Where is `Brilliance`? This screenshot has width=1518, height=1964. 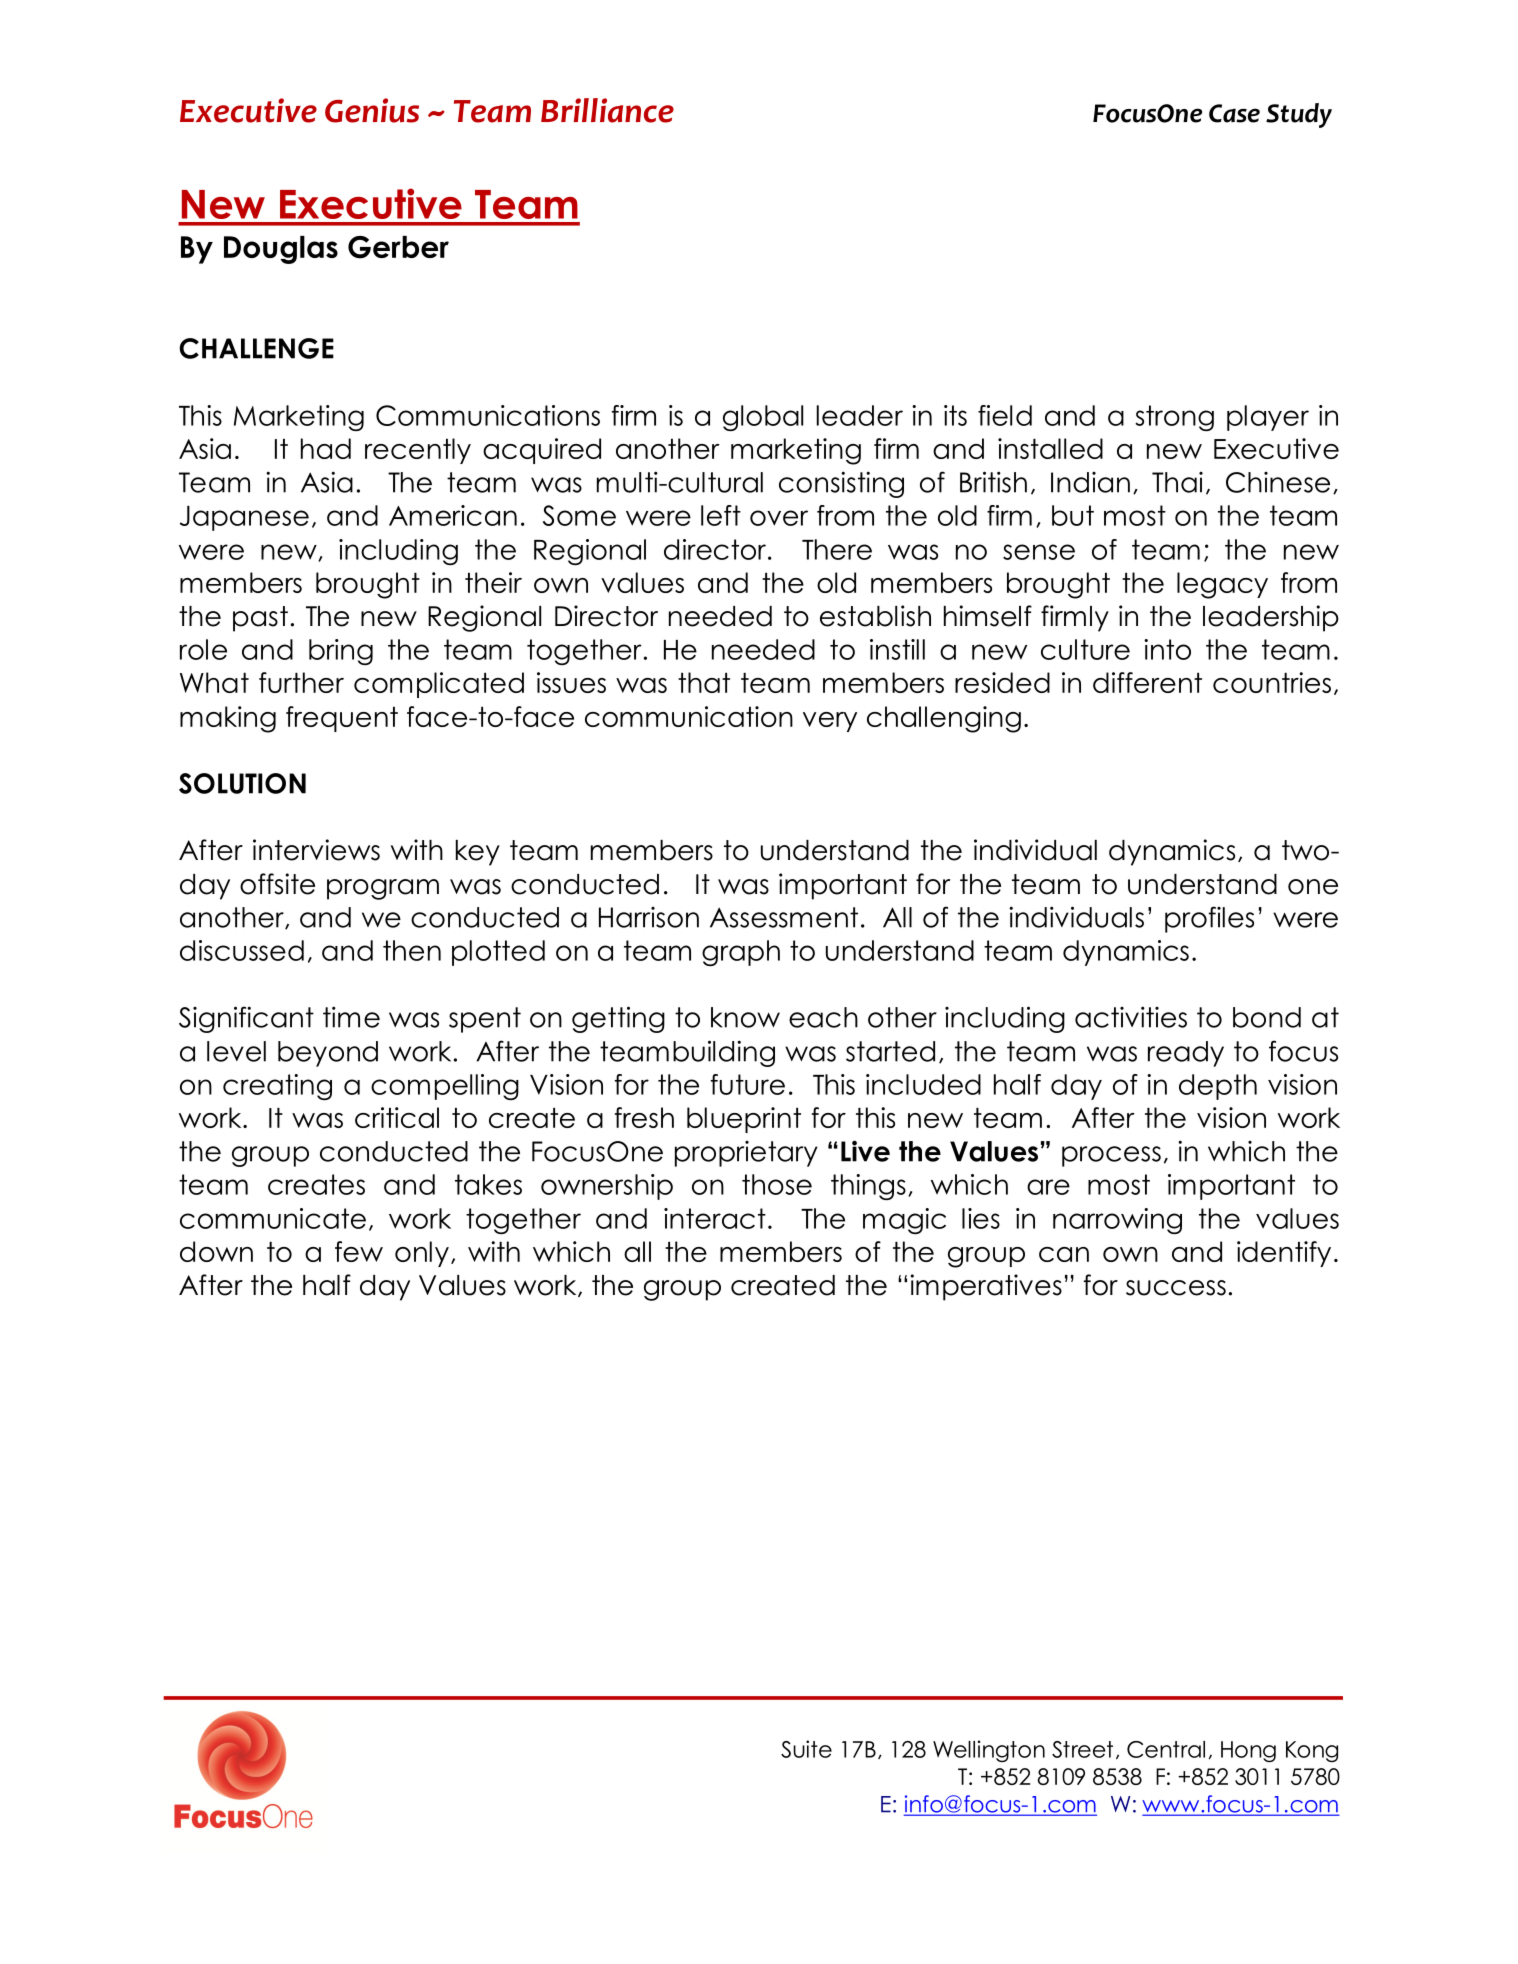 Brilliance is located at coordinates (607, 110).
